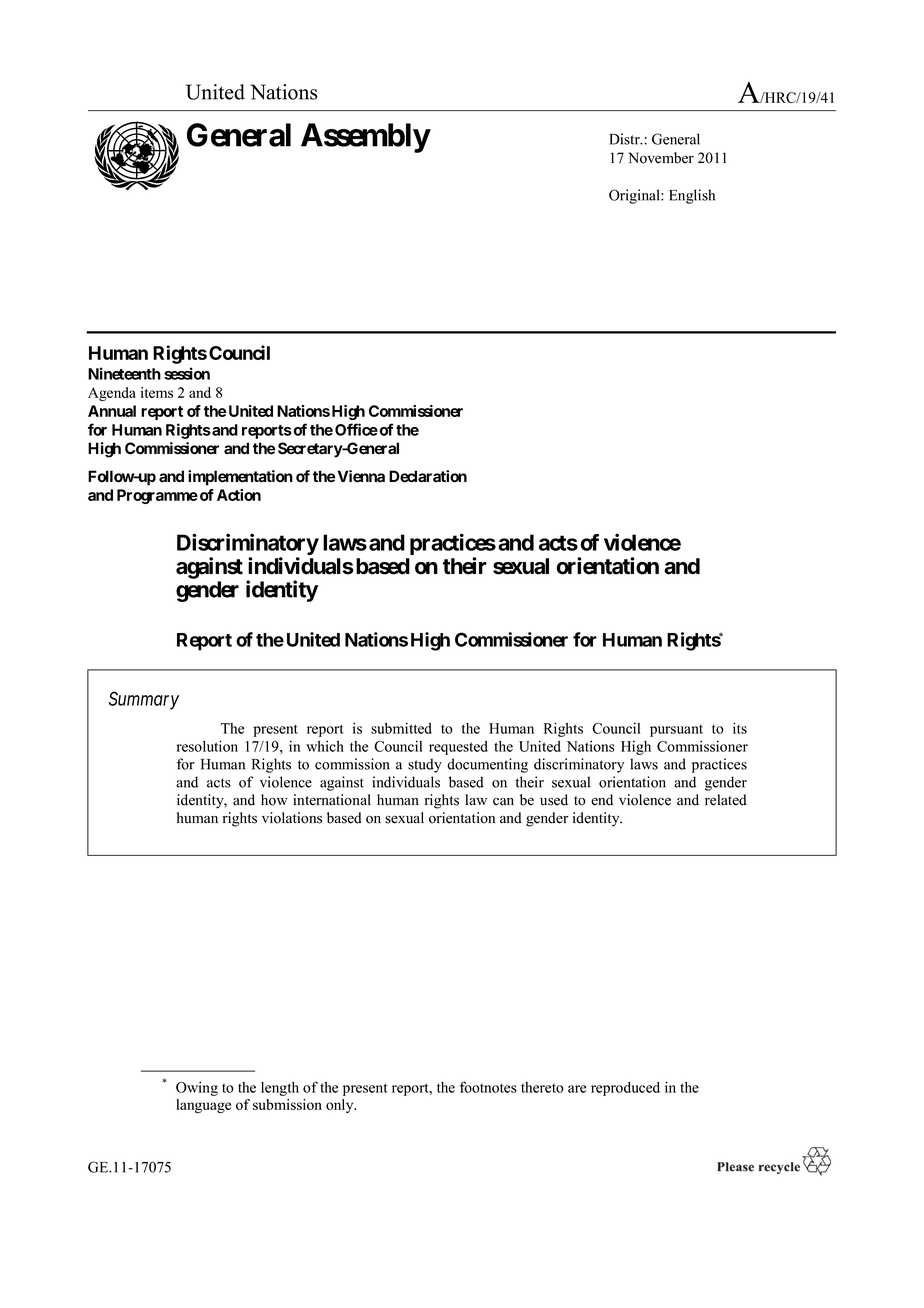 This page has width=924, height=1308. What do you see at coordinates (676, 730) in the page?
I see `pursuant` at bounding box center [676, 730].
